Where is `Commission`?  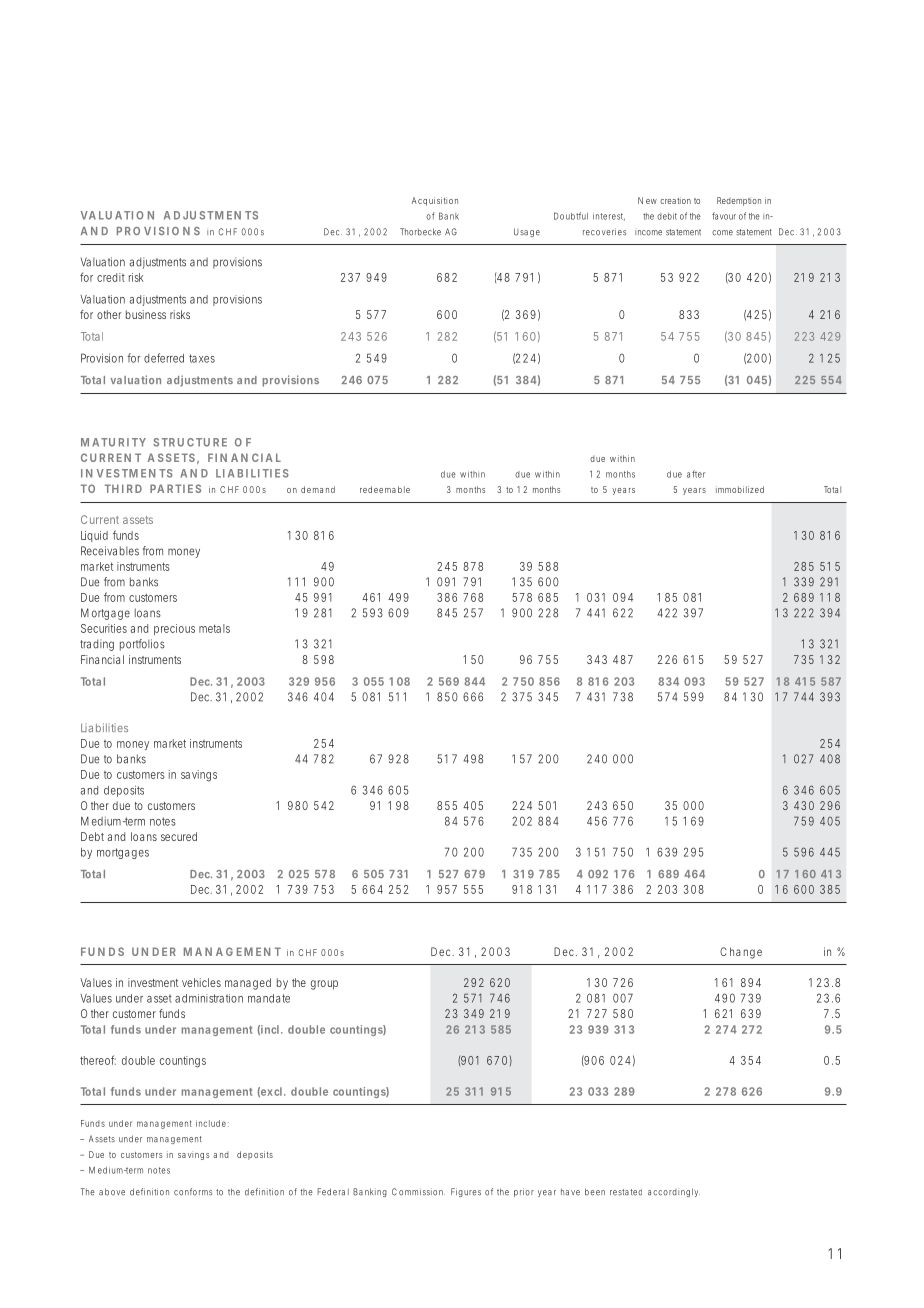
Commission is located at coordinates (417, 1192).
